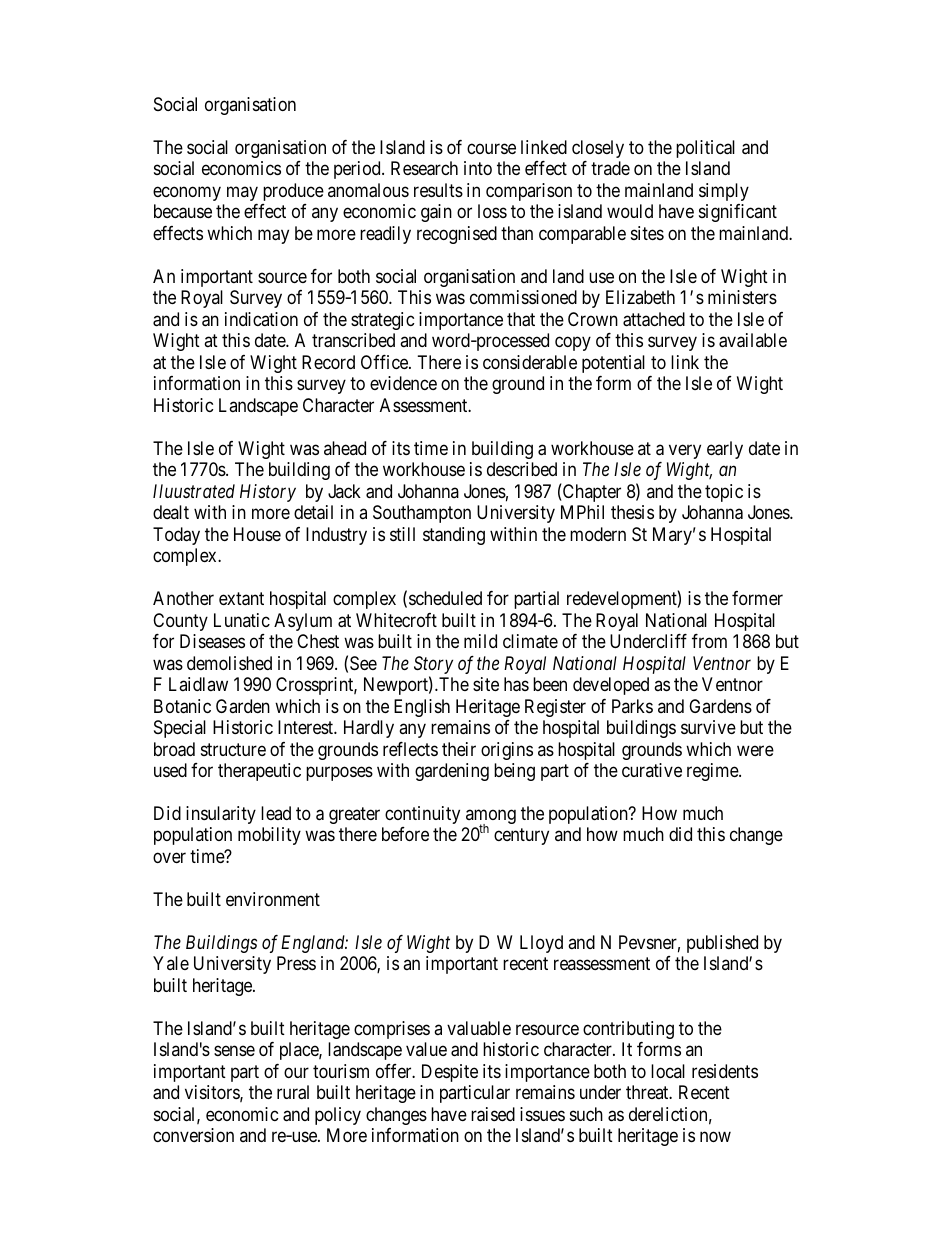  Describe the element at coordinates (491, 818) in the page. I see `among` at that location.
